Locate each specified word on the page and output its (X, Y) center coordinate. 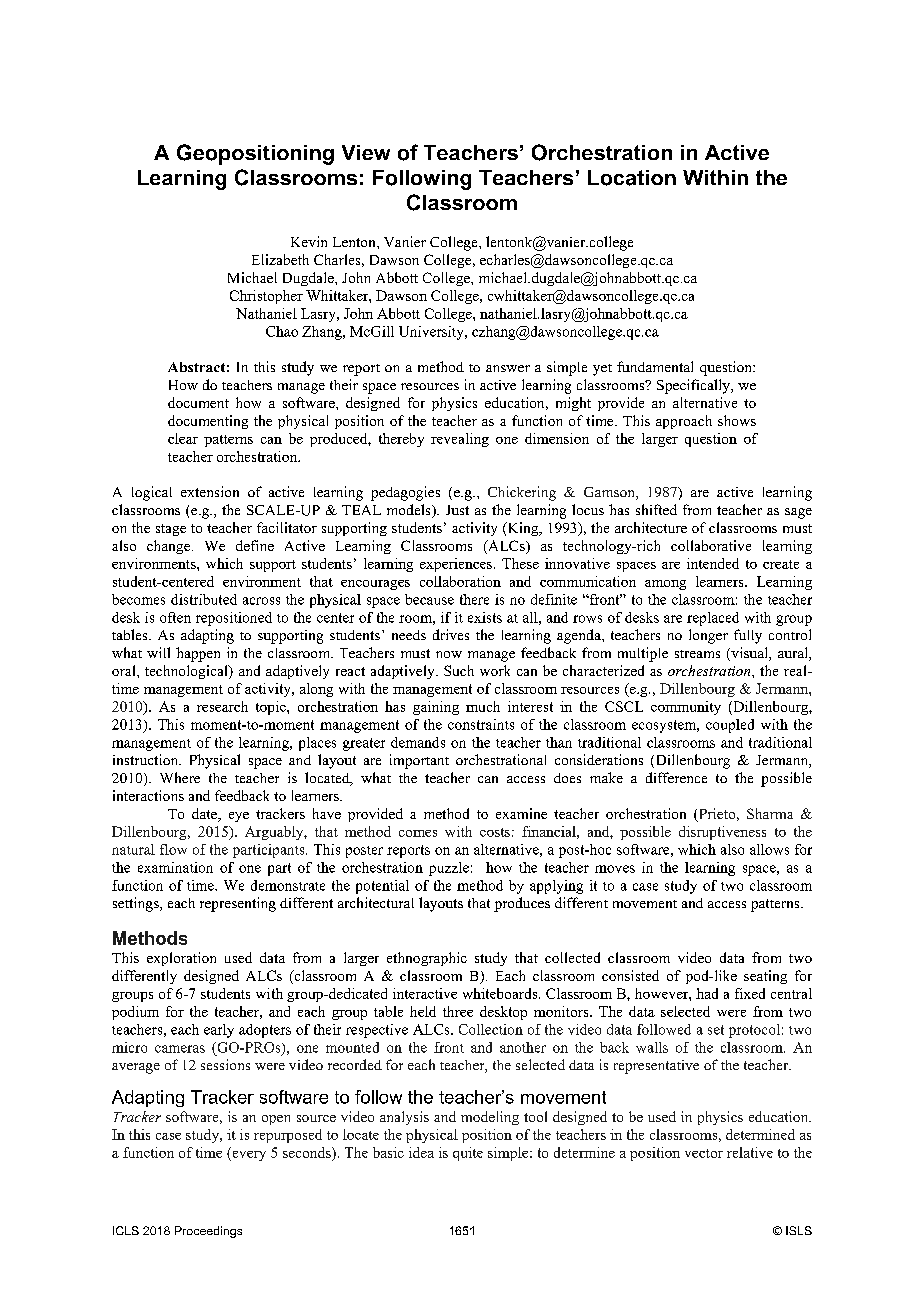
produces (522, 904)
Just (457, 510)
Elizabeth (280, 259)
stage (171, 530)
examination (175, 867)
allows (769, 849)
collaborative (711, 545)
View (366, 152)
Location (632, 178)
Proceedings (208, 1232)
